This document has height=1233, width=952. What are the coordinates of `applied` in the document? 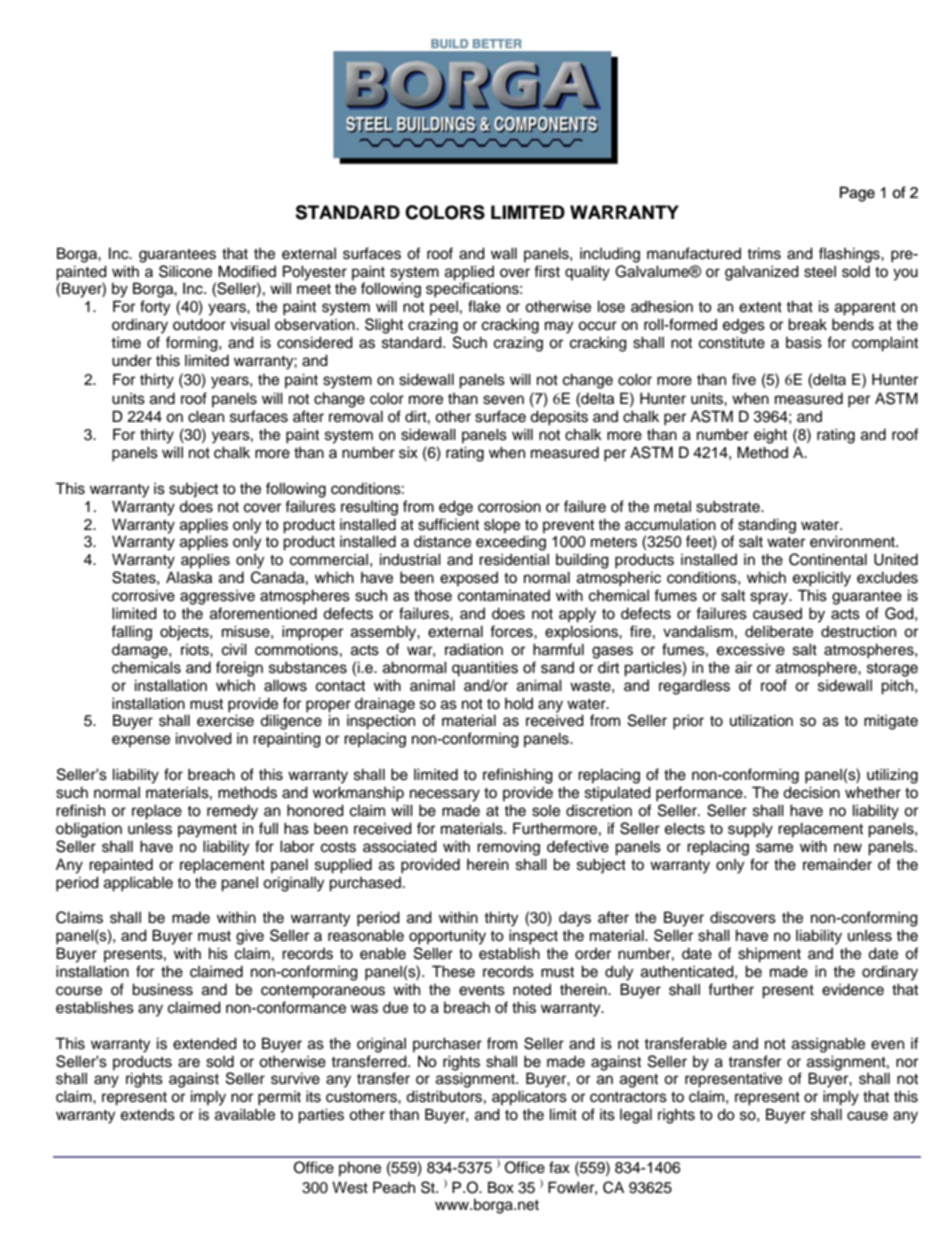 It's located at (469, 273).
